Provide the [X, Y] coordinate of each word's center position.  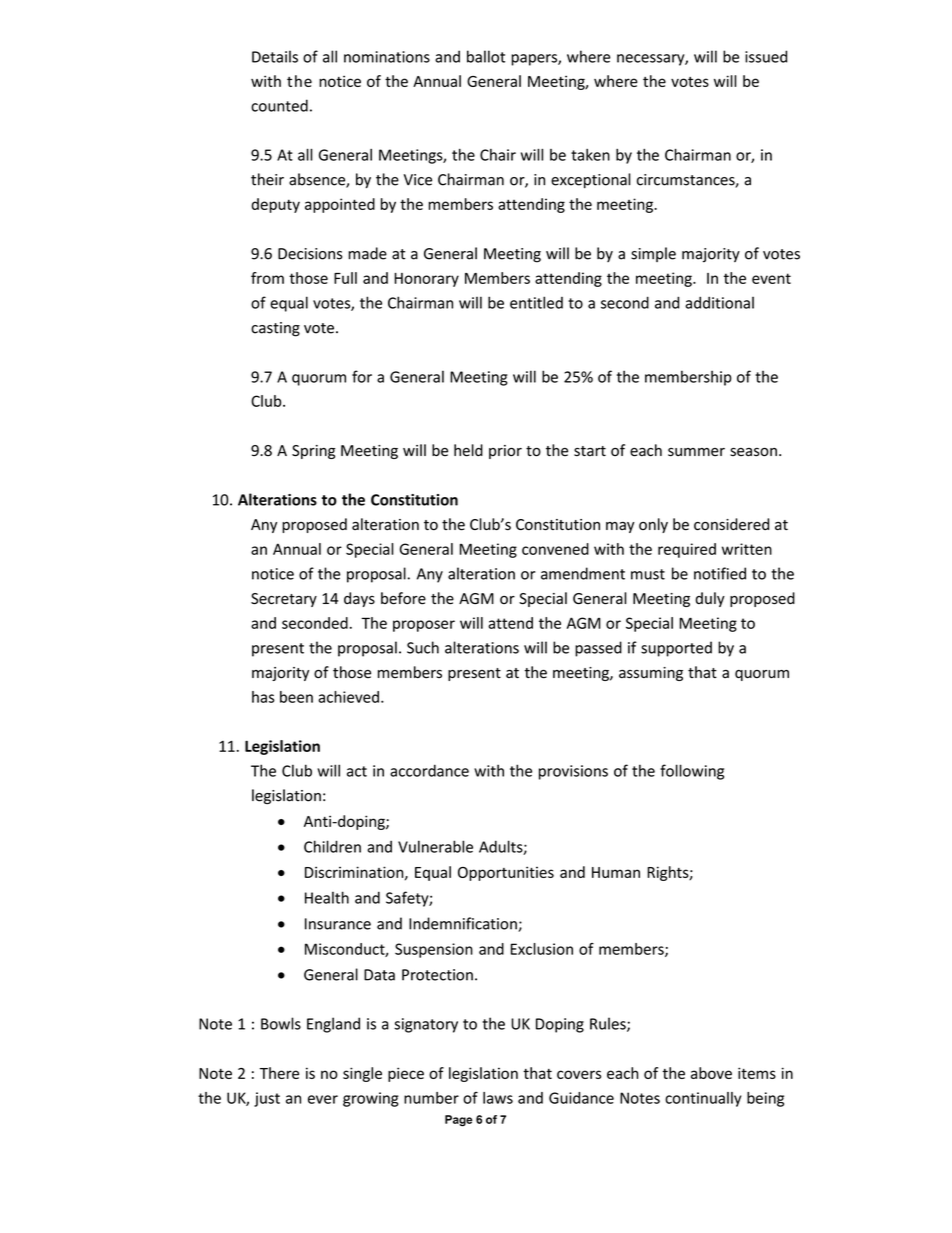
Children [332, 846]
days [359, 599]
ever [323, 1099]
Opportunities [506, 873]
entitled [536, 302]
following [692, 772]
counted [279, 105]
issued [766, 56]
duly [710, 599]
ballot [486, 56]
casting [275, 329]
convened [555, 549]
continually [703, 1099]
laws [498, 1098]
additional [719, 302]
